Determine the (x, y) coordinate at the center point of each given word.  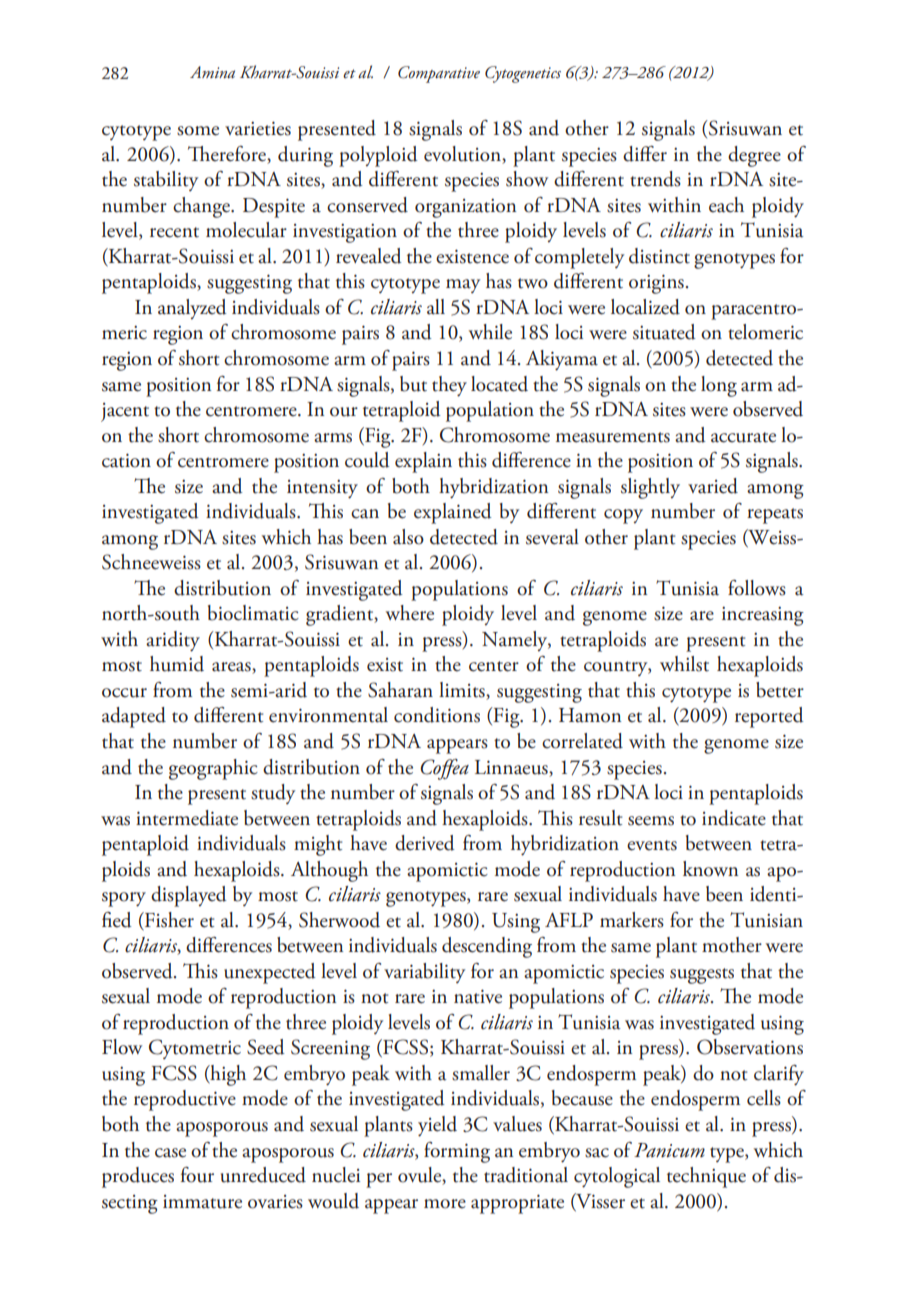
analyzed (192, 309)
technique (706, 1177)
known (710, 869)
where (410, 613)
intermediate (187, 818)
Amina (212, 72)
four (197, 1175)
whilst (684, 664)
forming (457, 1152)
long (719, 386)
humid (177, 664)
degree (754, 156)
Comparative (439, 74)
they (449, 386)
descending (487, 947)
